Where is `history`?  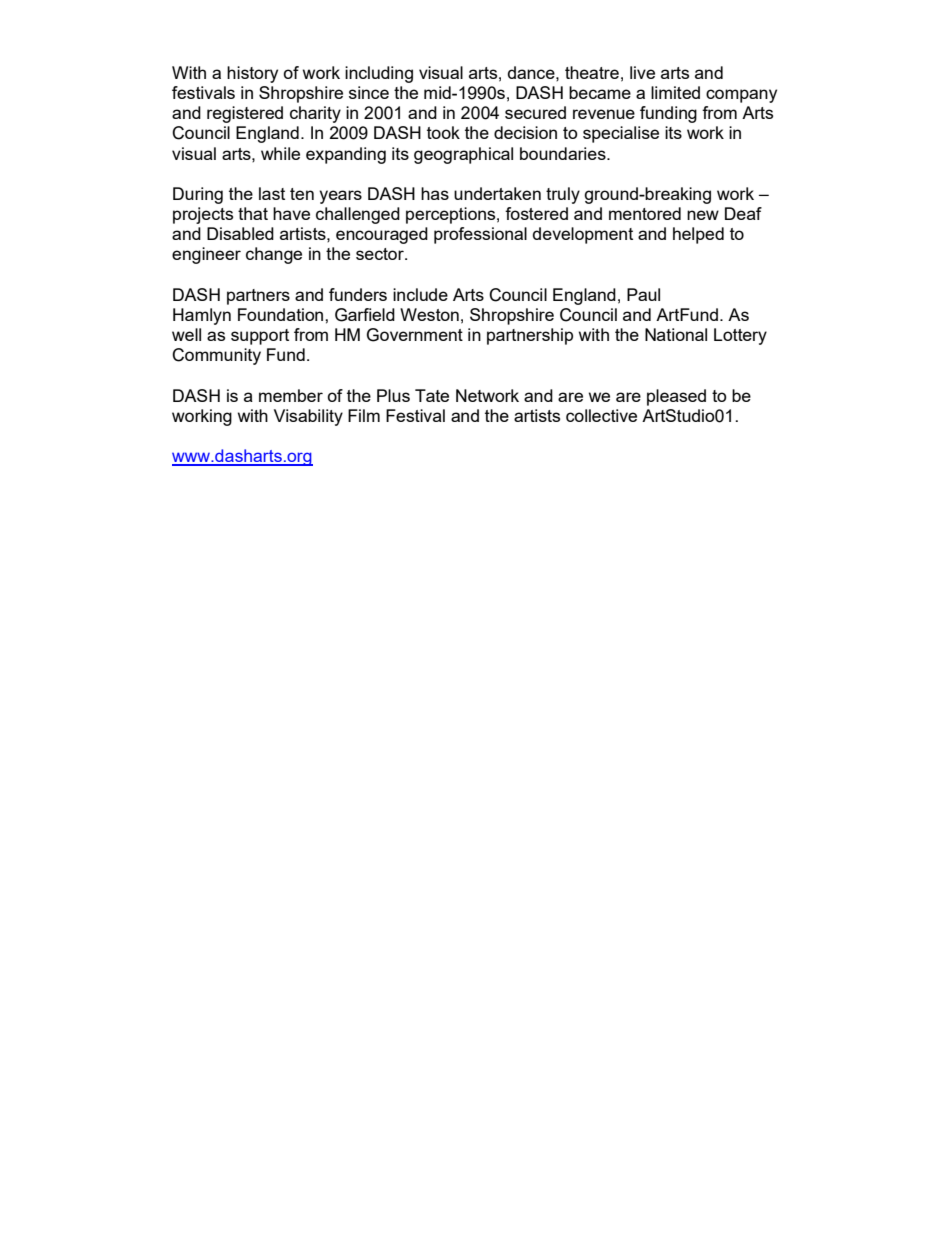
history is located at coordinates (252, 74).
